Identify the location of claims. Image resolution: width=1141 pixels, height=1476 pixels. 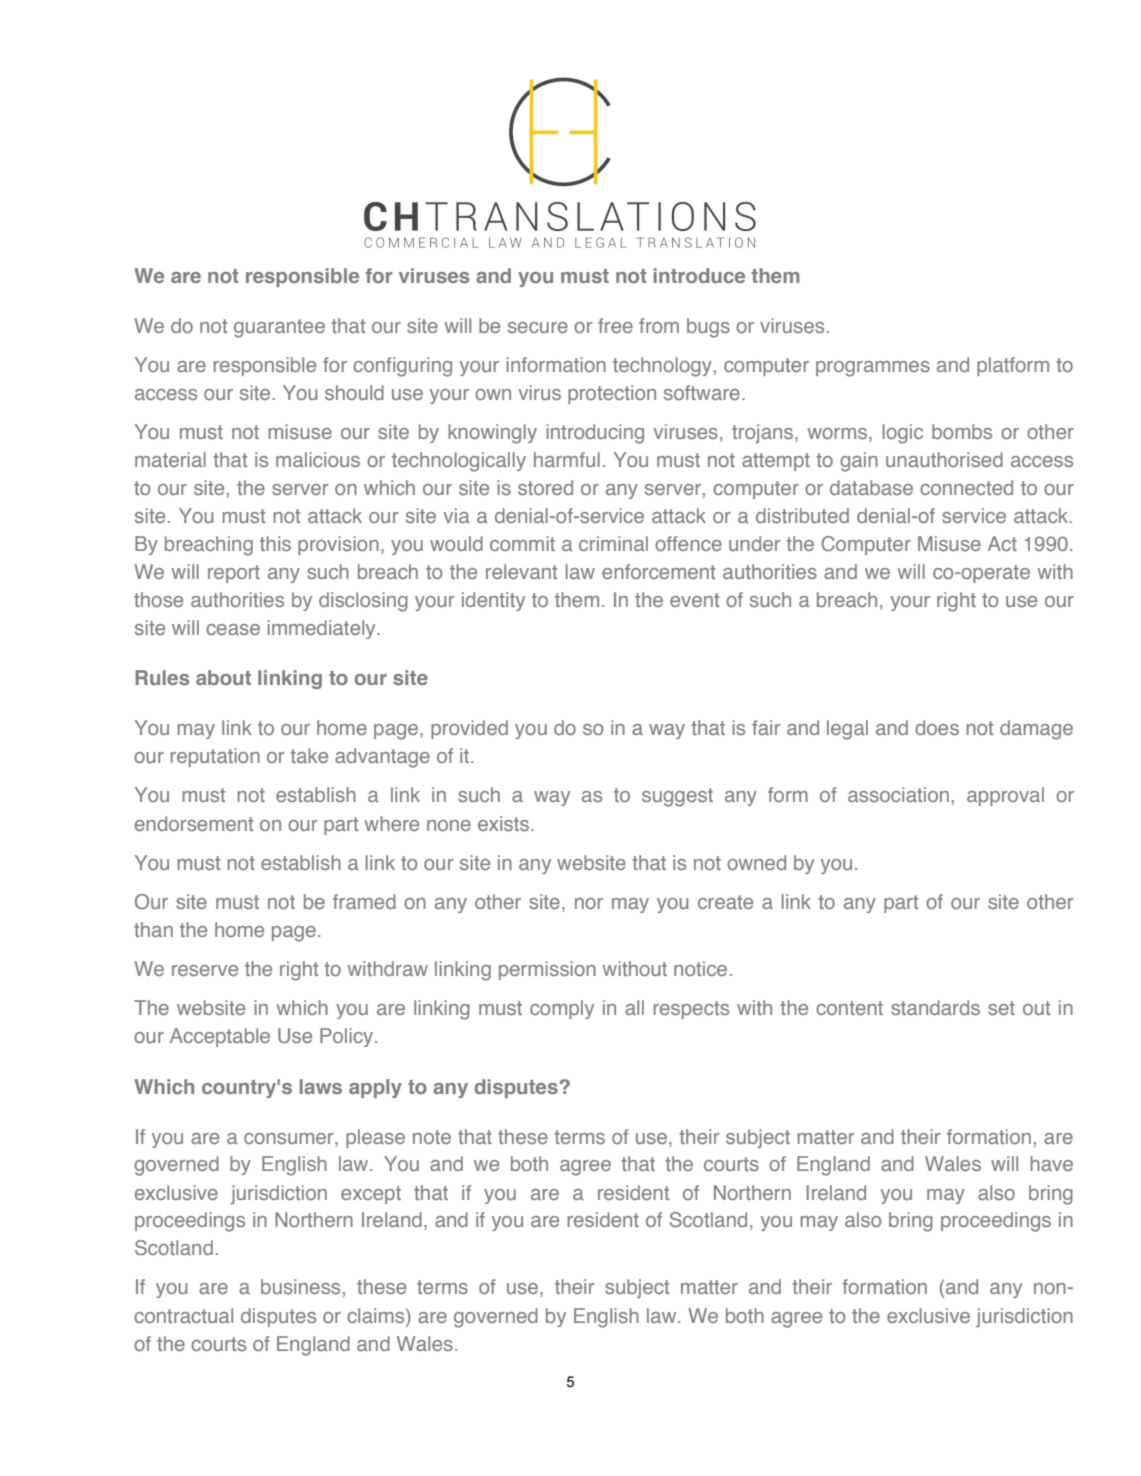
(377, 1315).
